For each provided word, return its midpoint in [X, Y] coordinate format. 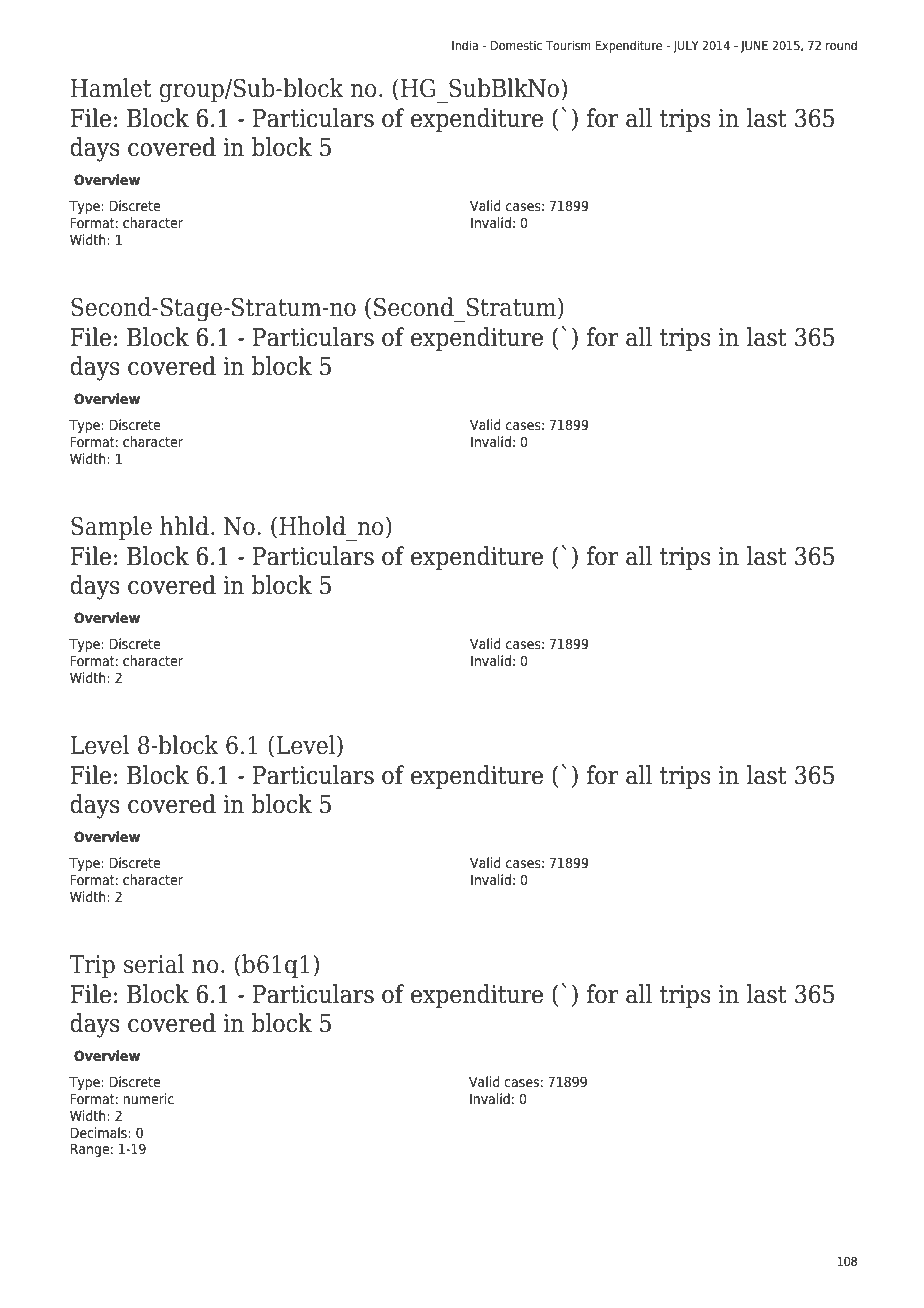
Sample [111, 528]
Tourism [568, 45]
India [465, 45]
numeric [148, 1098]
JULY [686, 47]
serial [154, 964]
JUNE [754, 47]
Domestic [516, 45]
